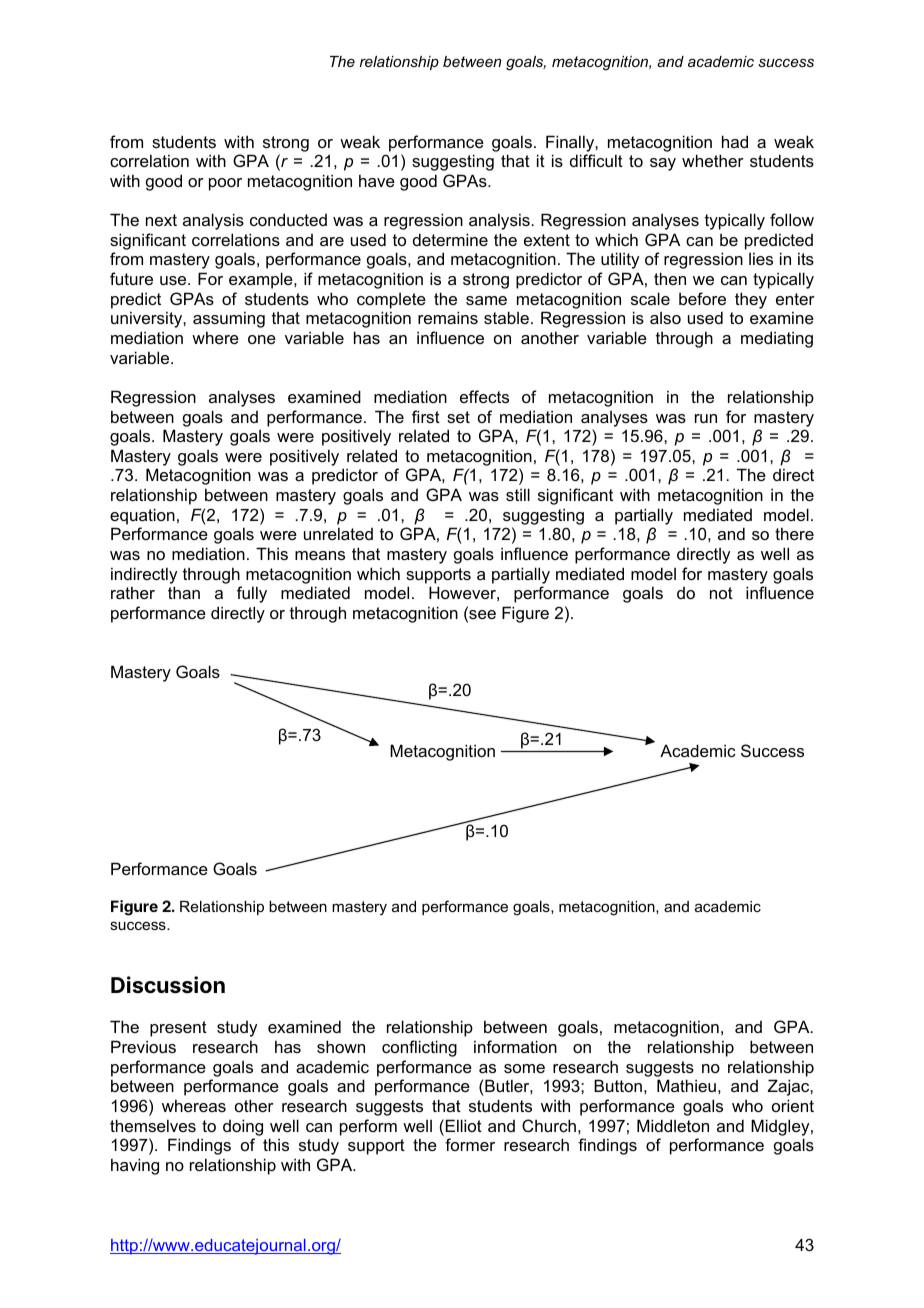 The image size is (924, 1308). I want to click on equation, so click(142, 516).
